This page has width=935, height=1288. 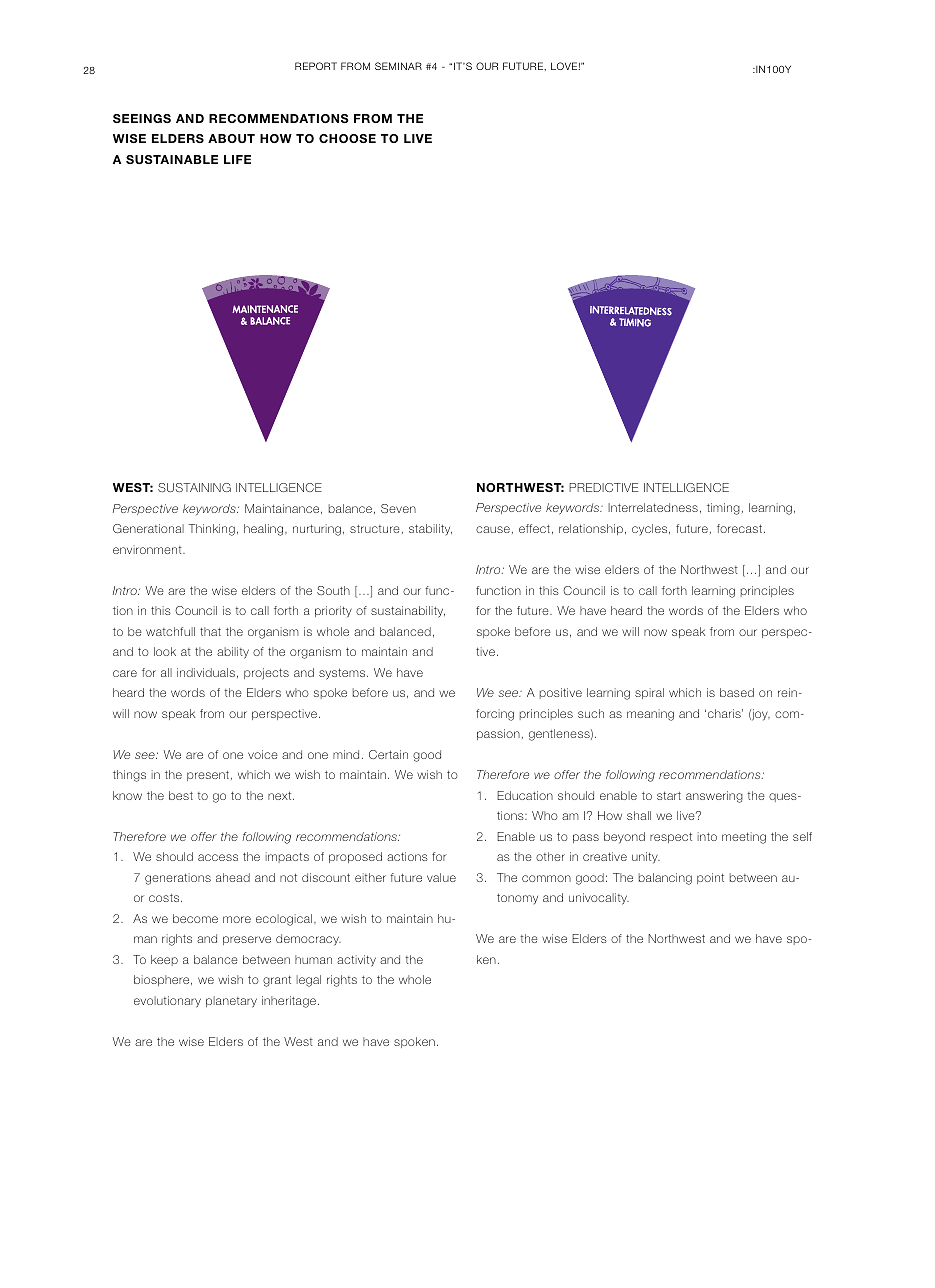 I want to click on answering, so click(x=714, y=797).
